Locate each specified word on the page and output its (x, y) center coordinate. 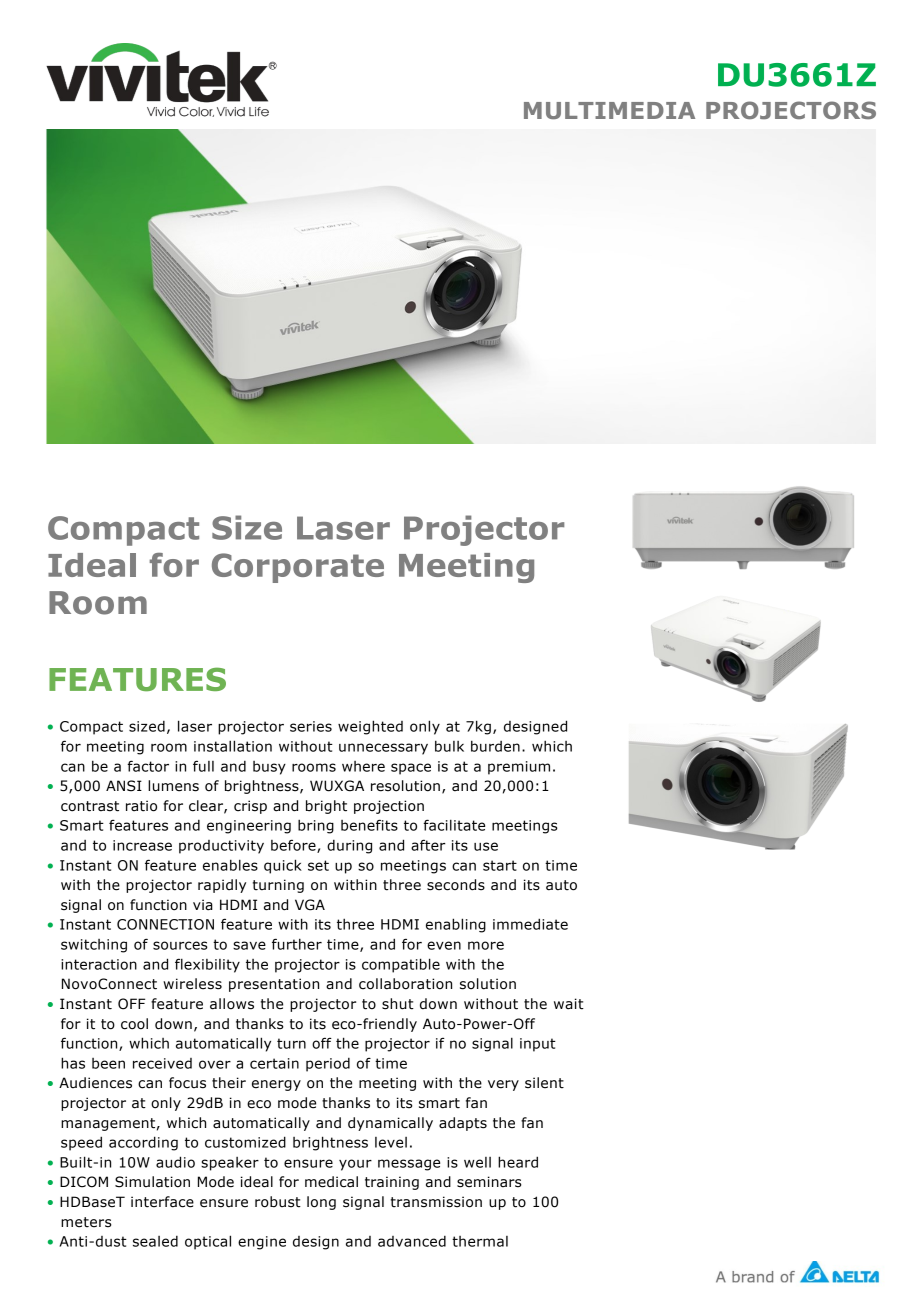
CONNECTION (165, 924)
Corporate (298, 568)
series (311, 726)
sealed (155, 1241)
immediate (530, 924)
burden (495, 746)
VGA (310, 905)
